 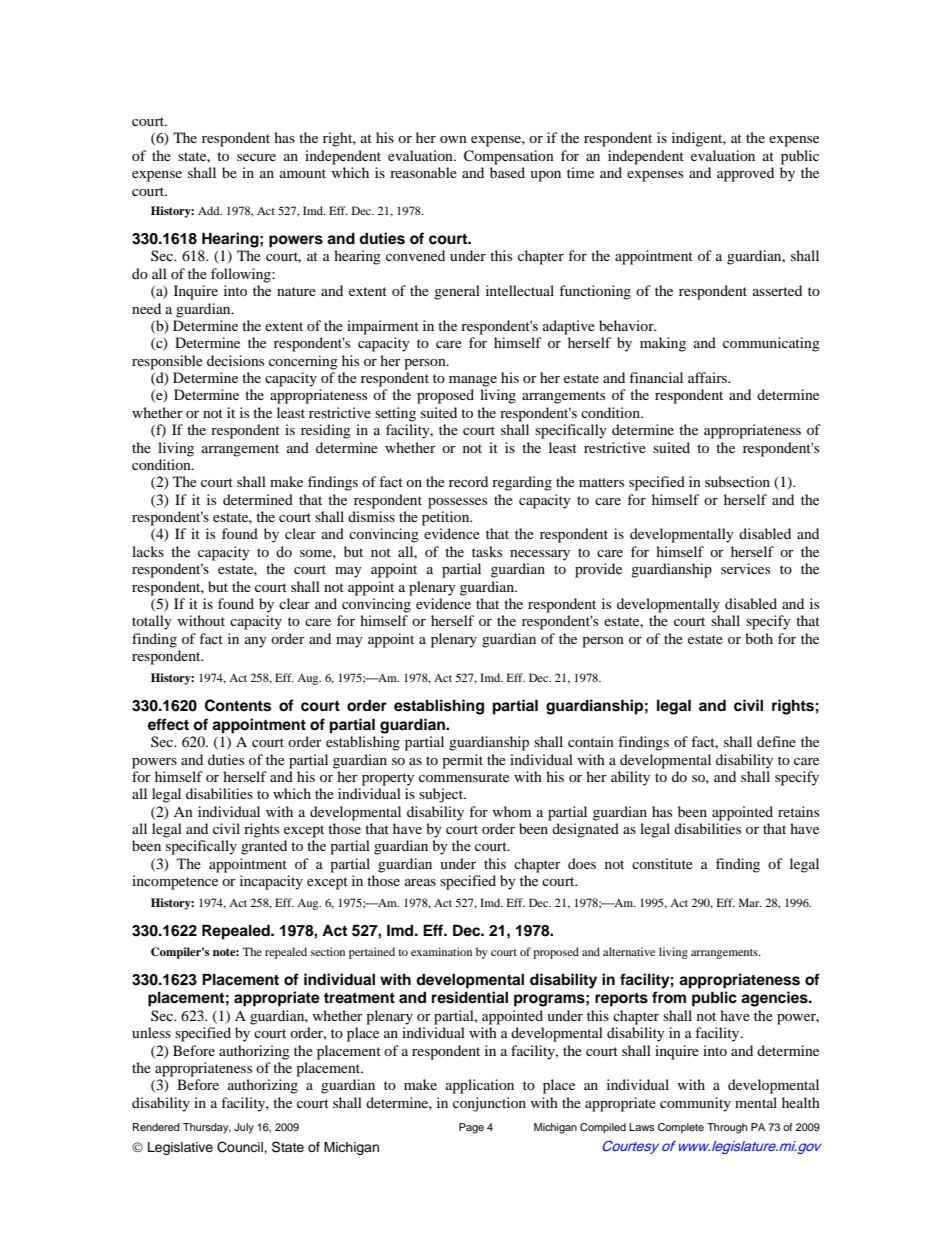 What do you see at coordinates (727, 1128) in the document?
I see `Through` at bounding box center [727, 1128].
